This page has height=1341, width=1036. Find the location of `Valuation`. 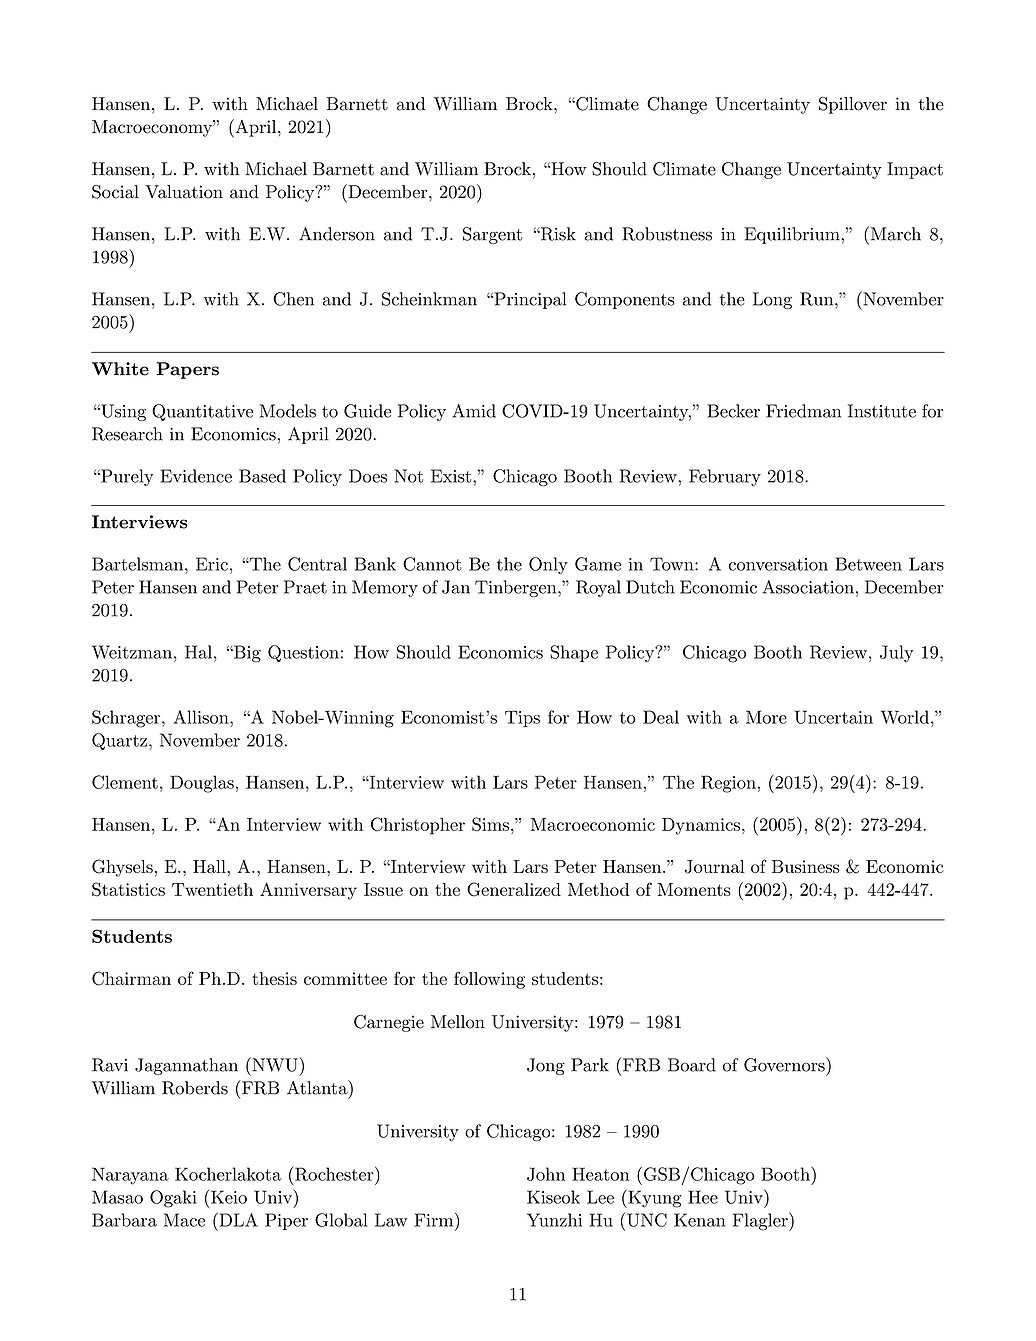

Valuation is located at coordinates (184, 192).
